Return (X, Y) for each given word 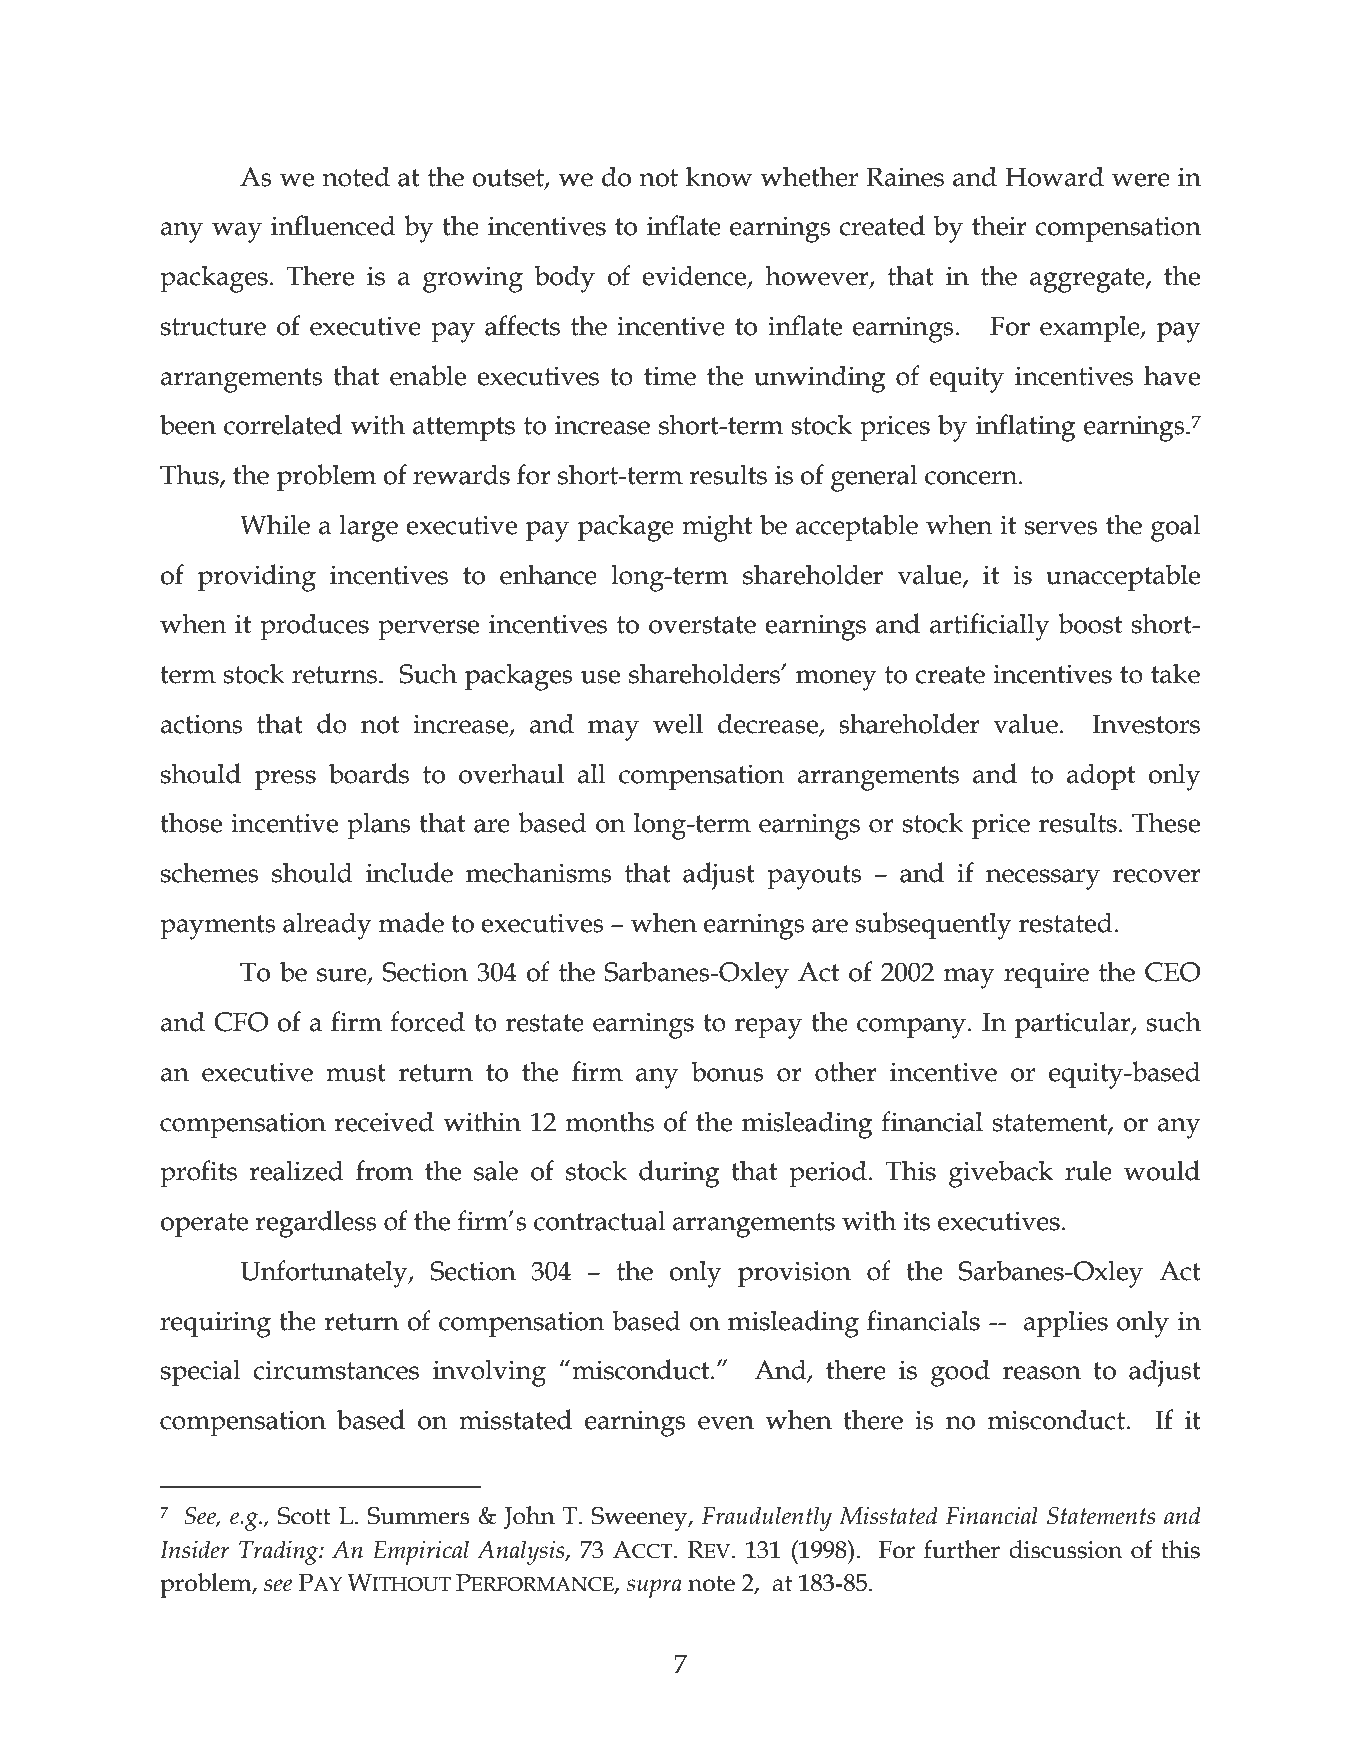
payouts (814, 877)
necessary (1043, 879)
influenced (333, 225)
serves (1061, 528)
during (679, 1174)
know (719, 176)
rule (1088, 1170)
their (999, 225)
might (717, 528)
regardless (315, 1224)
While (275, 524)
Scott (304, 1516)
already (327, 926)
